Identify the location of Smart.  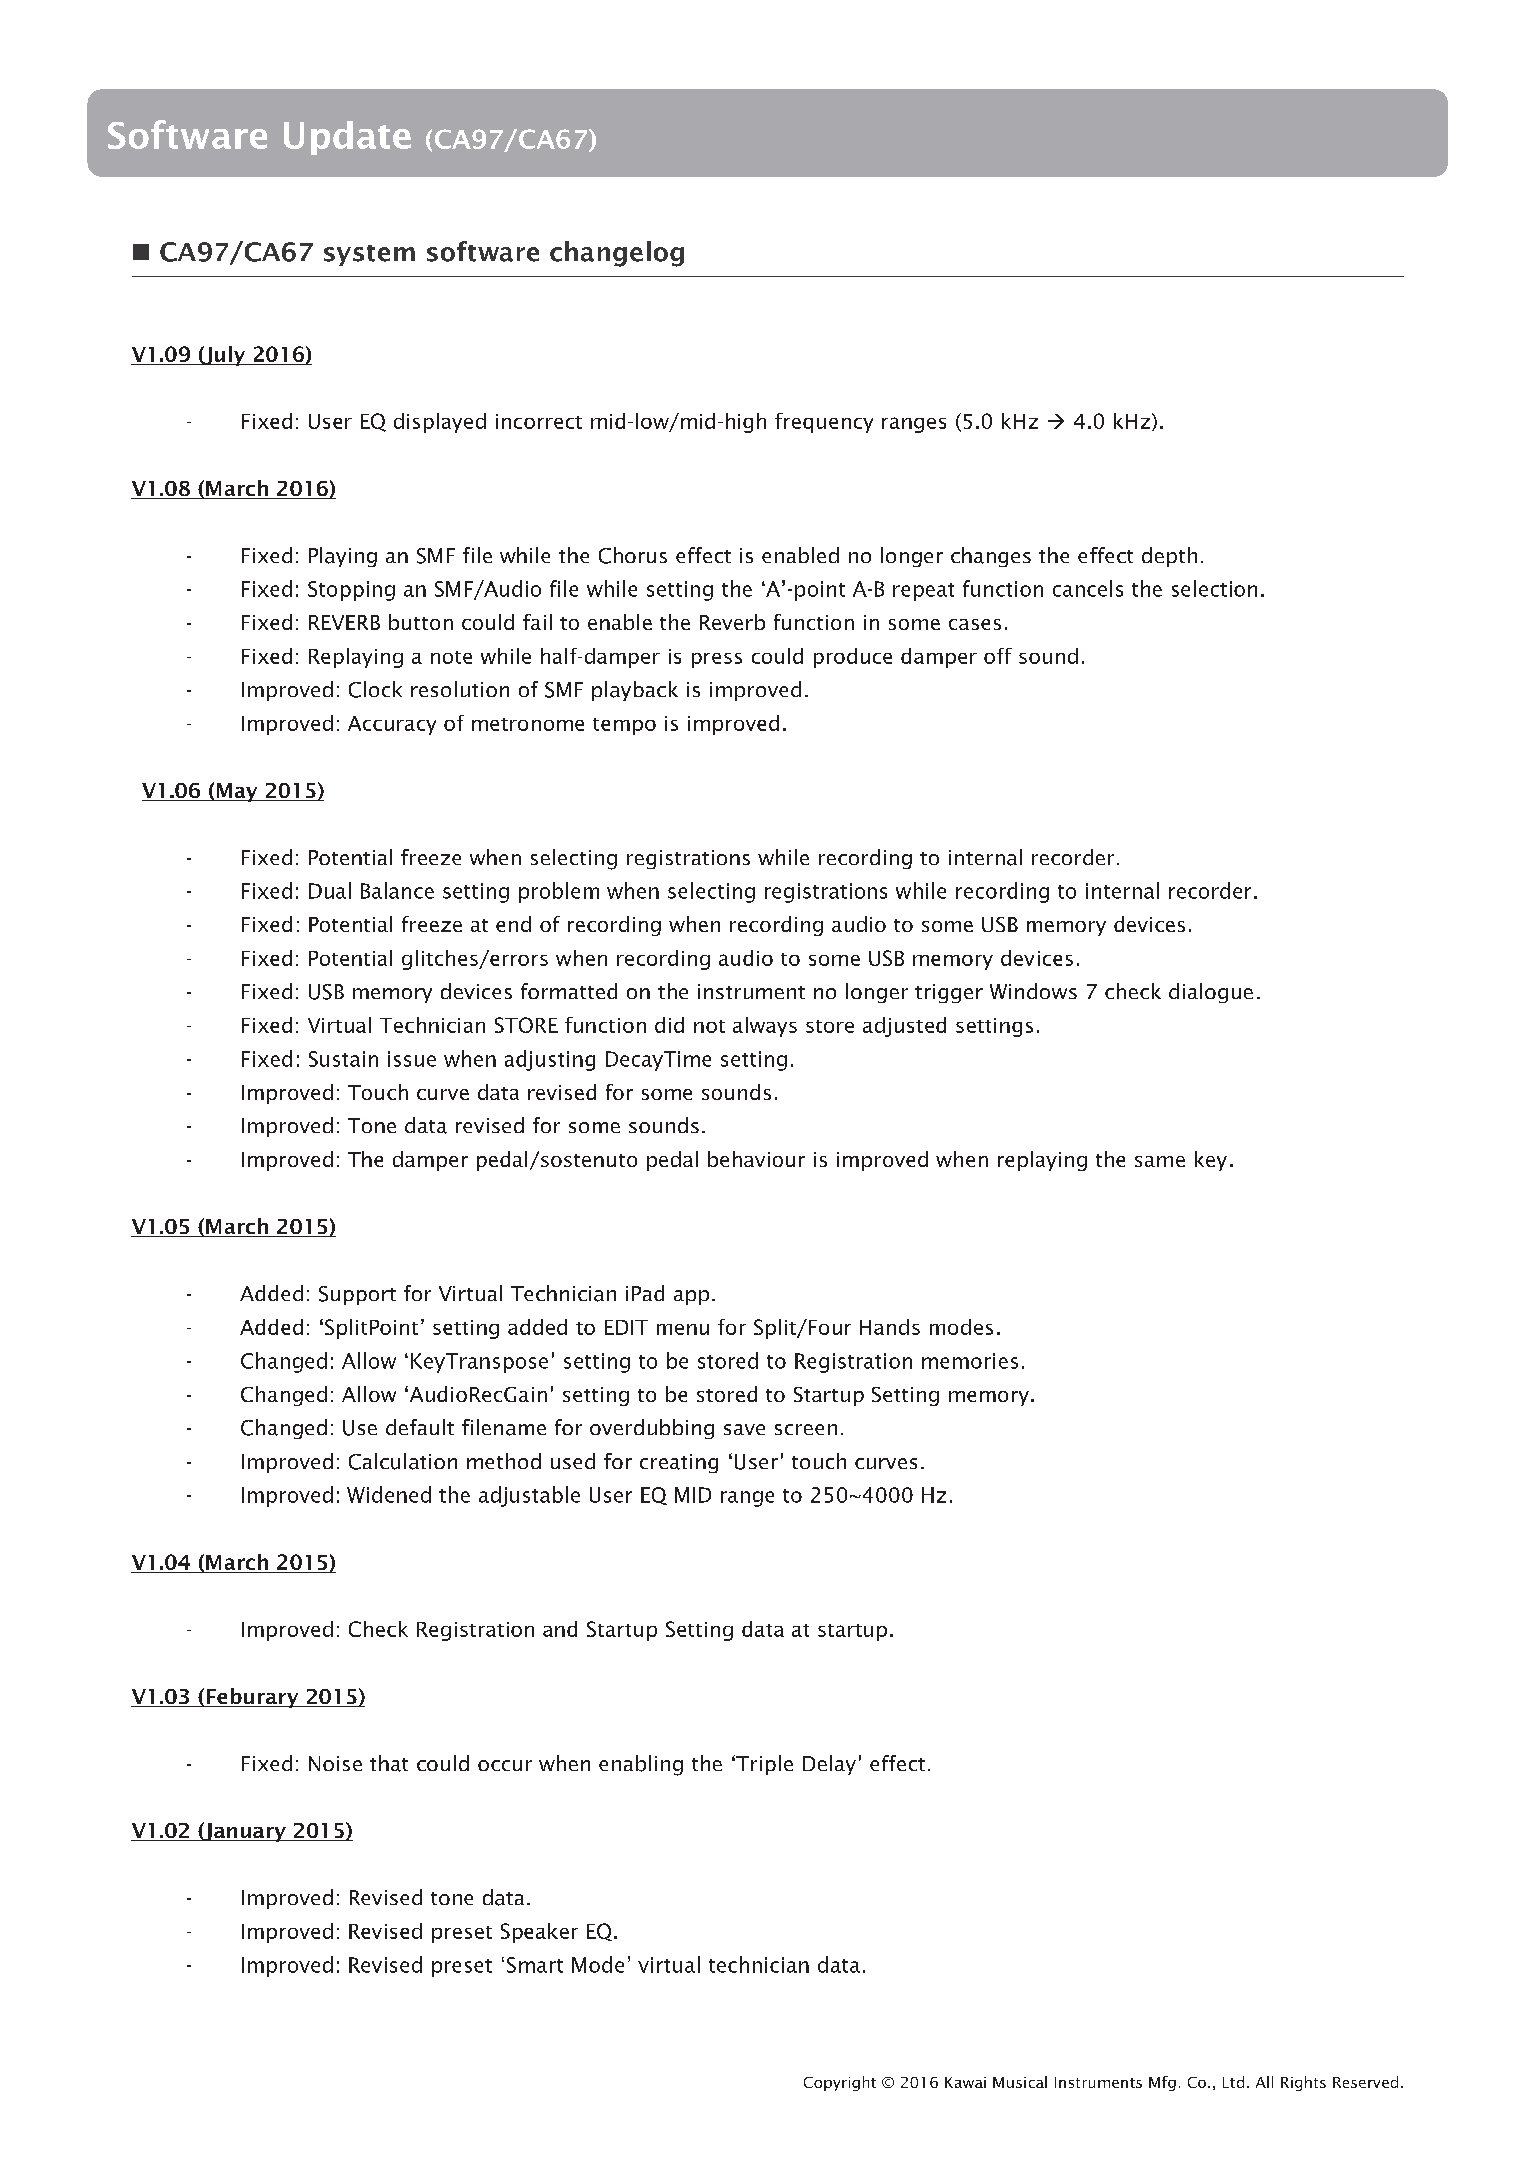
(535, 1965).
